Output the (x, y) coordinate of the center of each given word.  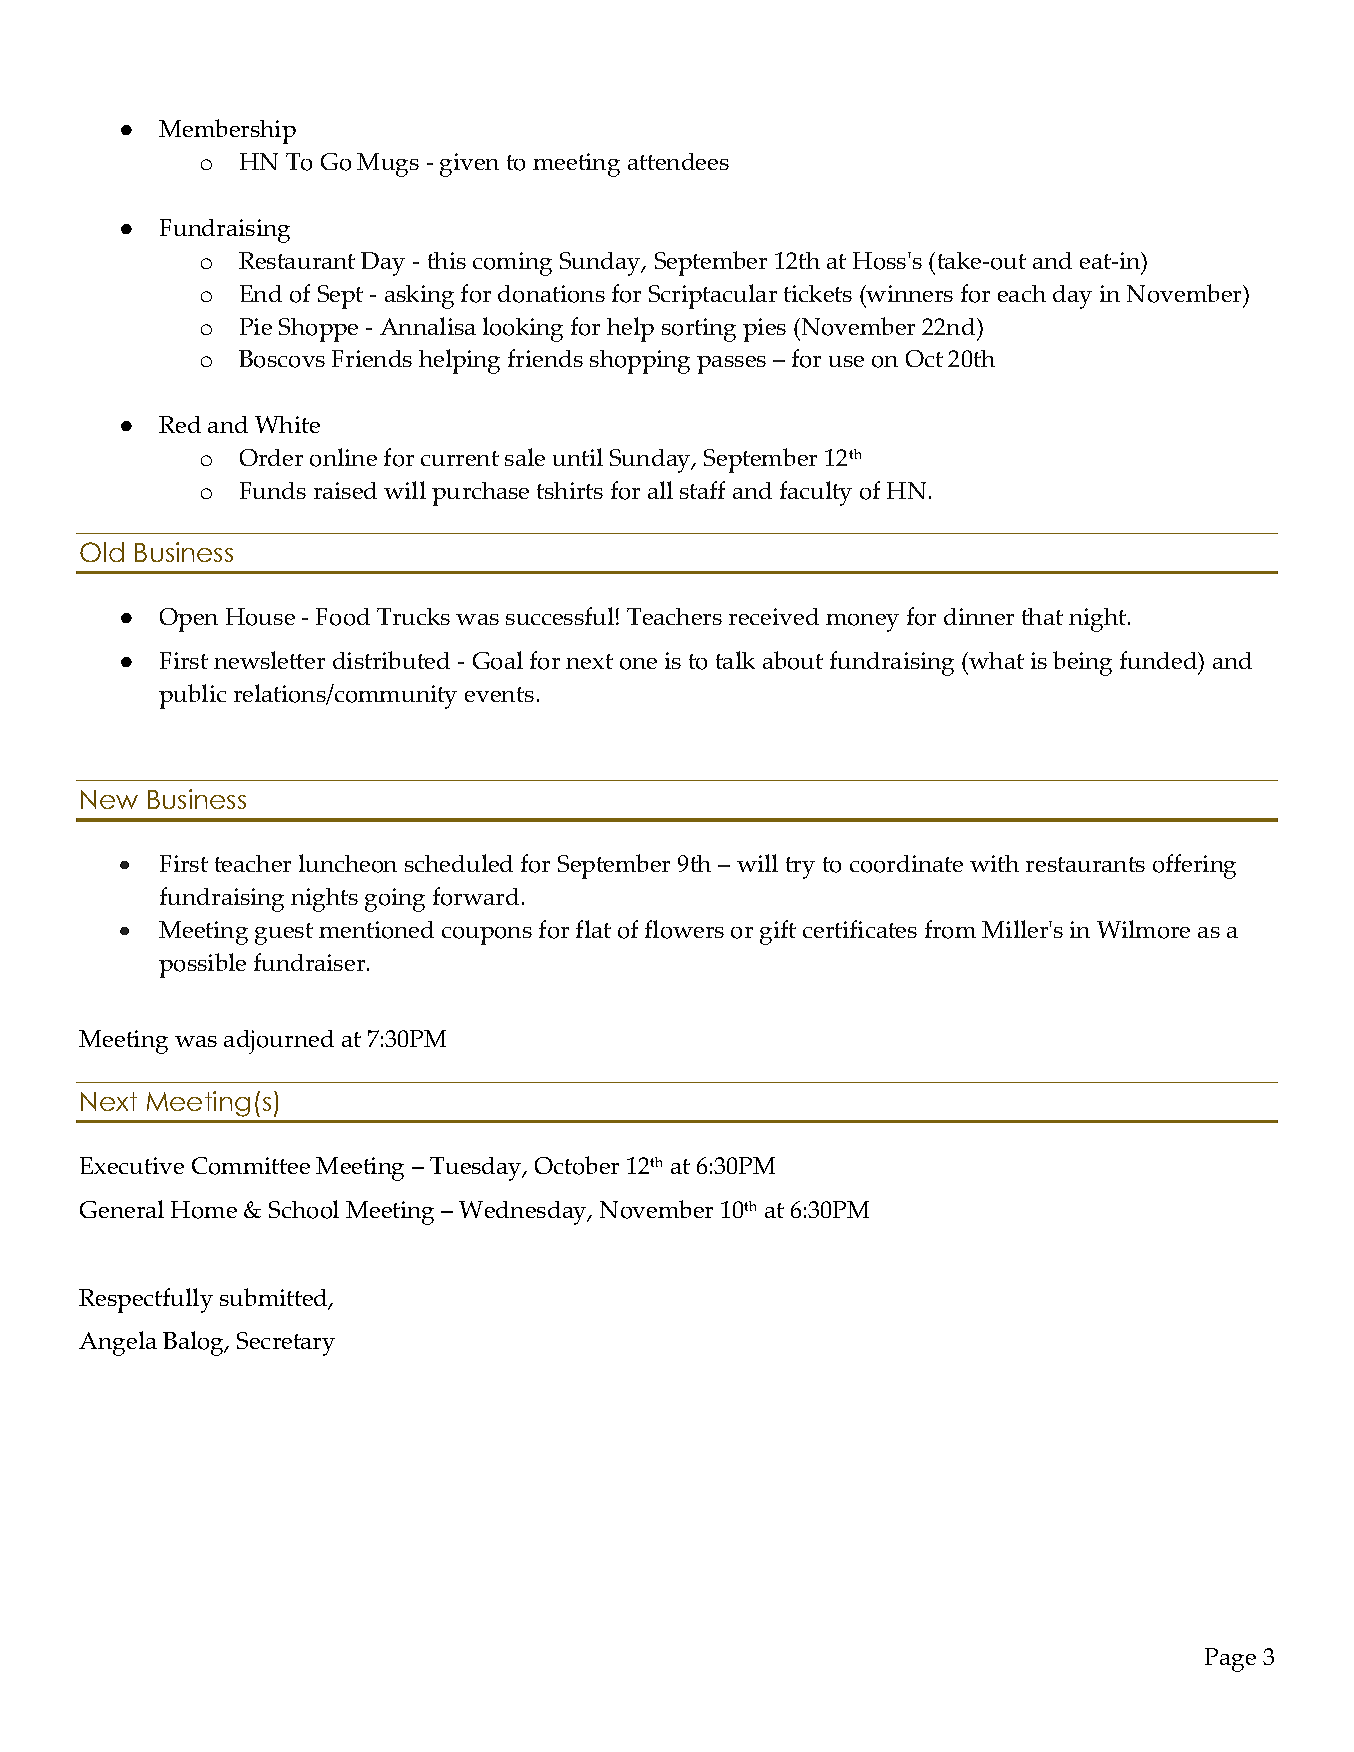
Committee (251, 1166)
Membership (227, 131)
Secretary (286, 1344)
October (577, 1165)
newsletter (269, 660)
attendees (678, 161)
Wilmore (1143, 929)
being (1082, 663)
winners (909, 293)
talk (735, 660)
